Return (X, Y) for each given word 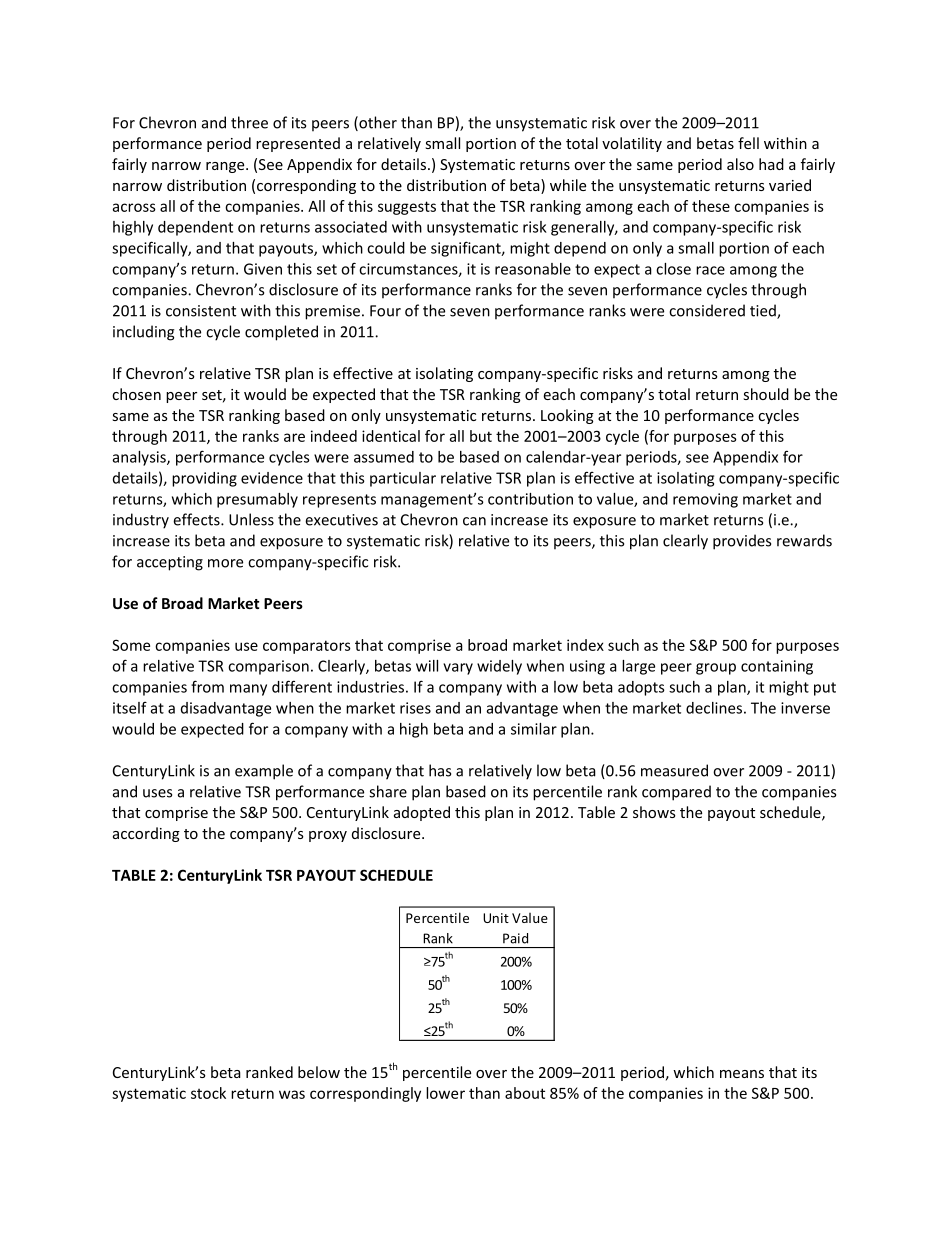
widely (499, 667)
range (226, 167)
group (716, 669)
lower (445, 1093)
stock (208, 1093)
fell (748, 143)
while (568, 185)
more (225, 563)
